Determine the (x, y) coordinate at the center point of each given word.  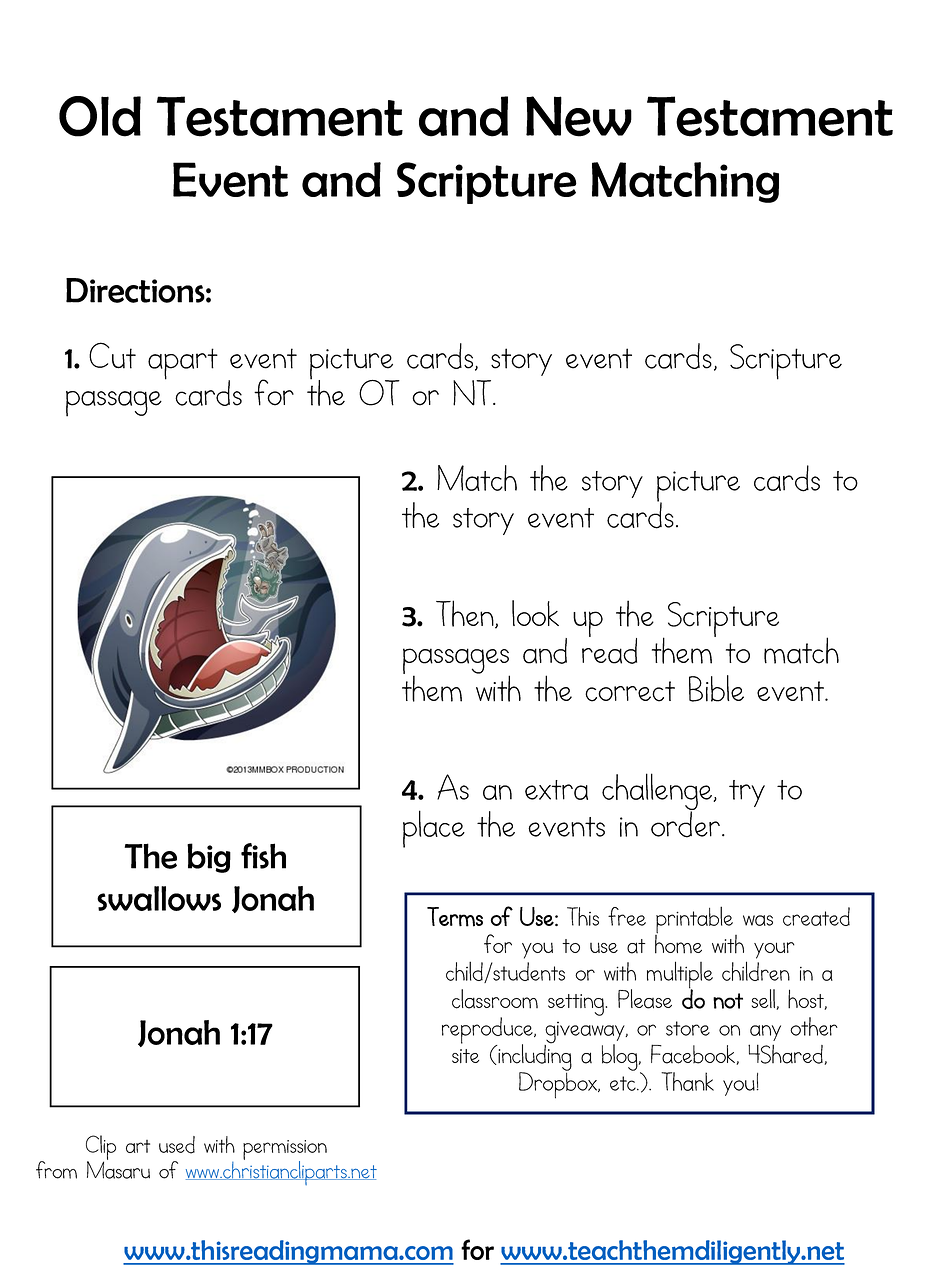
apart (183, 364)
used (177, 1145)
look (535, 613)
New (579, 116)
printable (695, 921)
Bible (716, 688)
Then (466, 614)
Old (100, 116)
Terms (455, 917)
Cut (112, 355)
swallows (159, 898)
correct (630, 691)
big (209, 858)
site (465, 1056)
